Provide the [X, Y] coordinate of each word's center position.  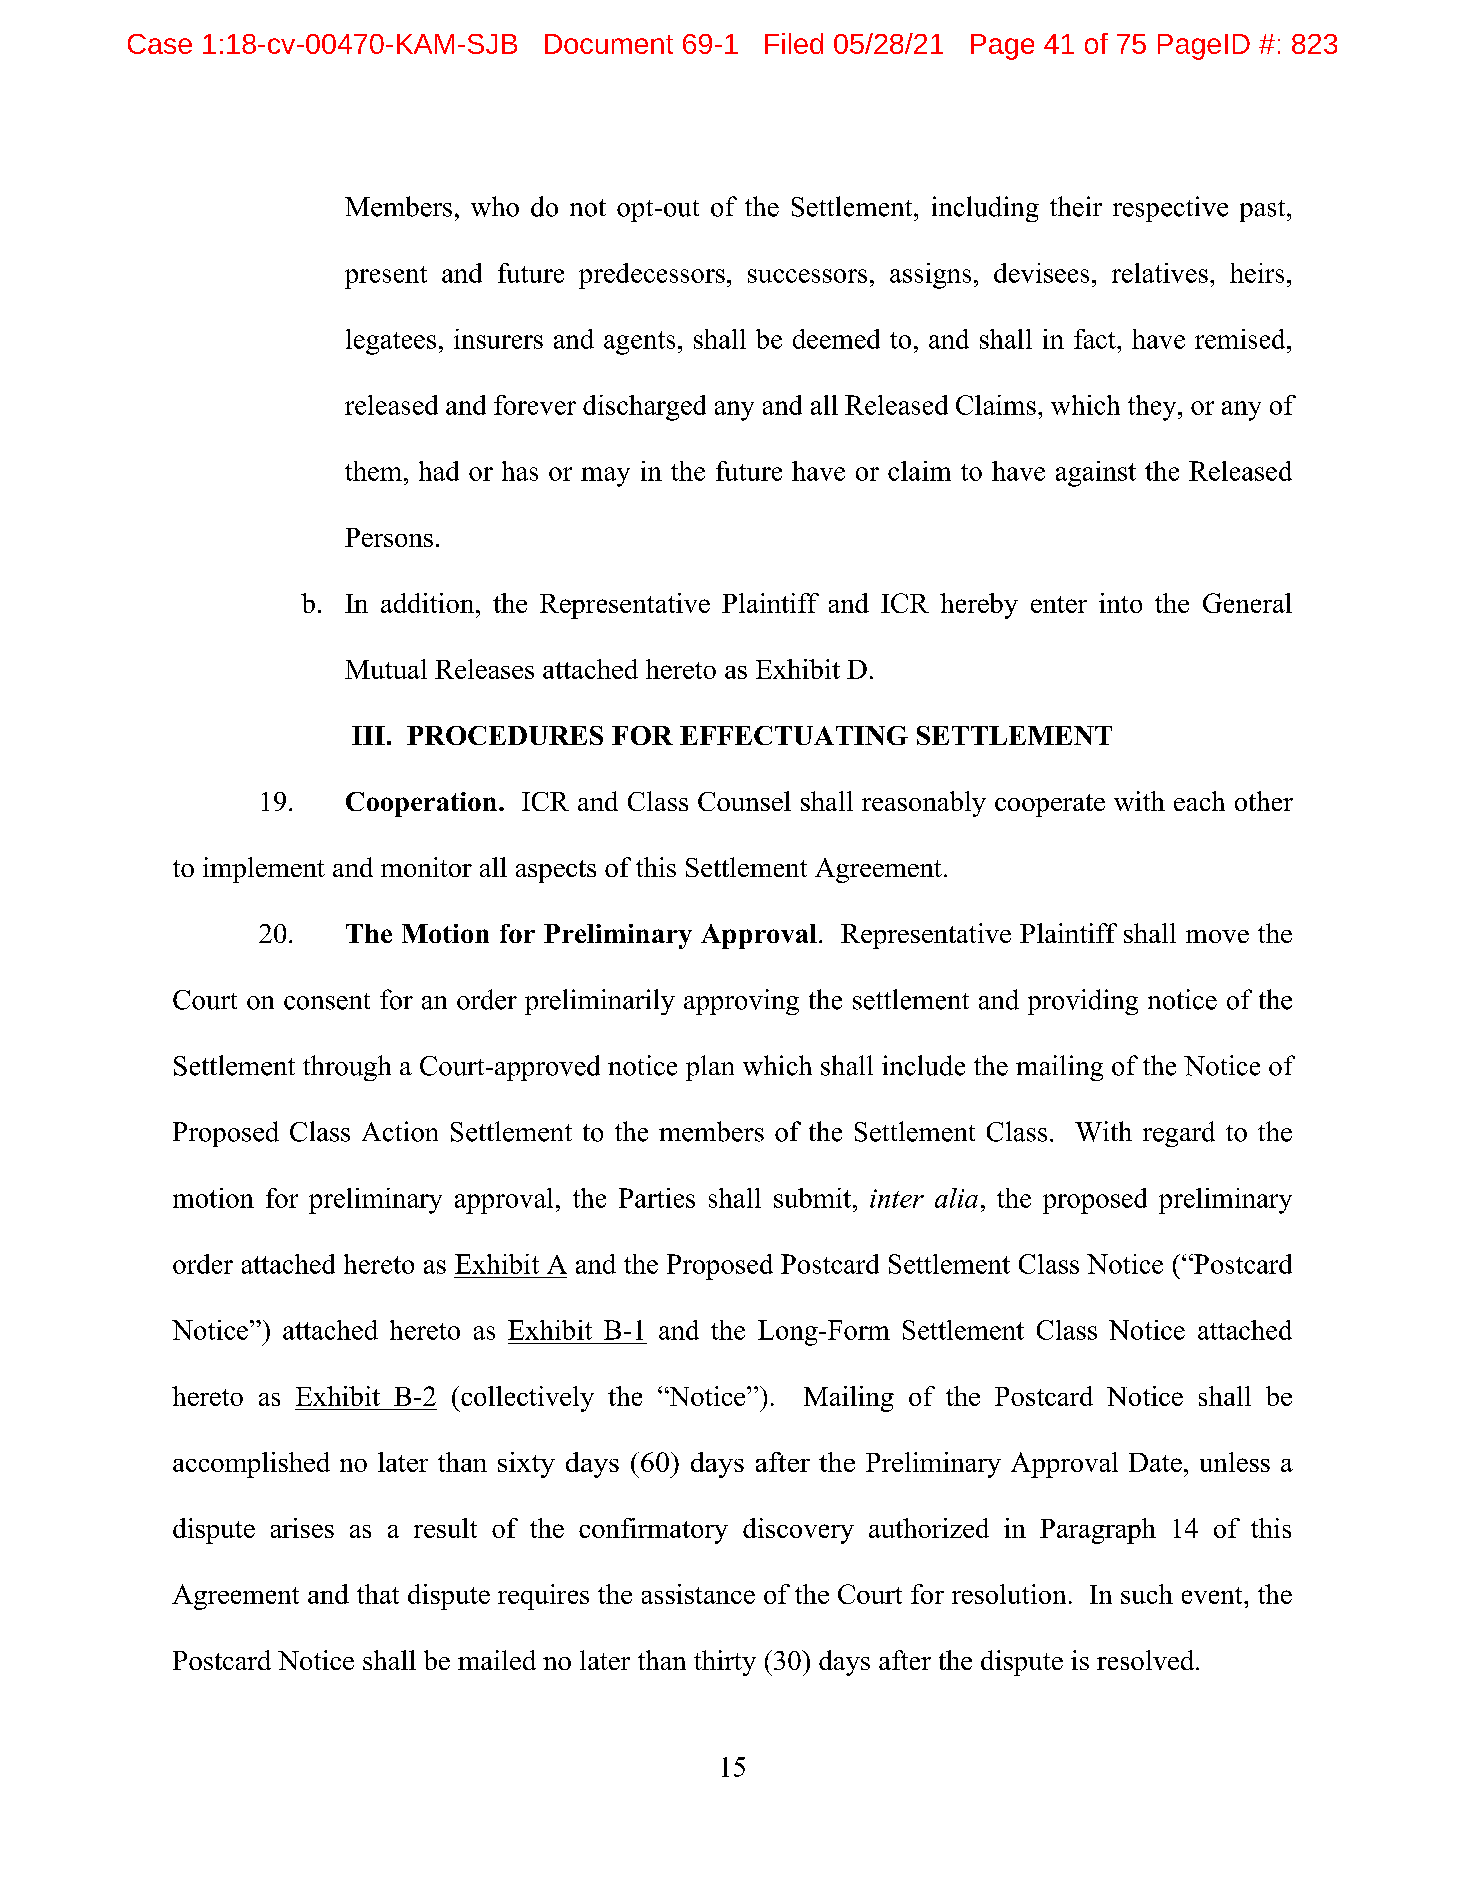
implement [264, 870]
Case [160, 44]
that [378, 1594]
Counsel [744, 801]
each [1199, 801]
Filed [794, 43]
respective [1170, 209]
